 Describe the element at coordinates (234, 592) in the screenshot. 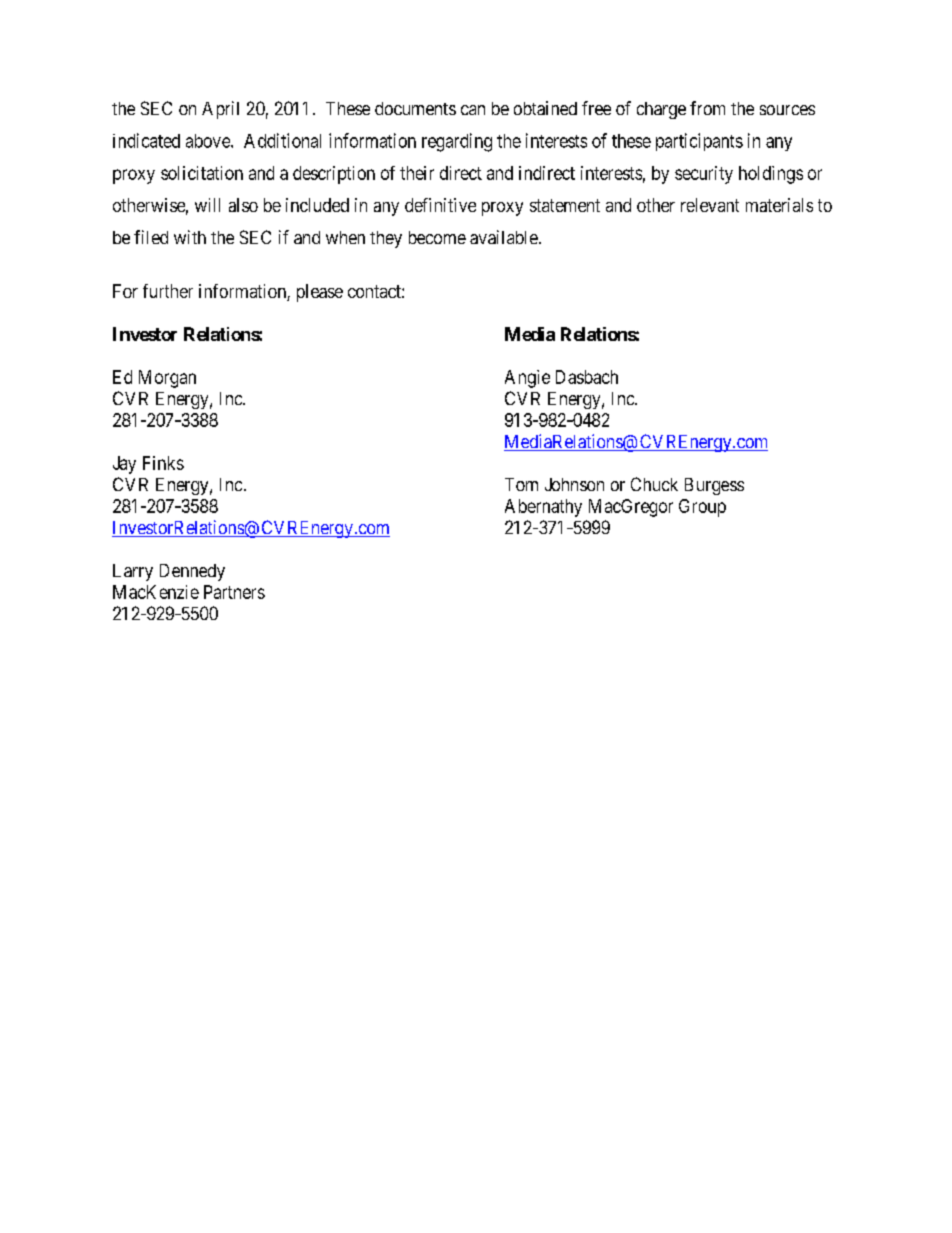

I see `Partners` at that location.
